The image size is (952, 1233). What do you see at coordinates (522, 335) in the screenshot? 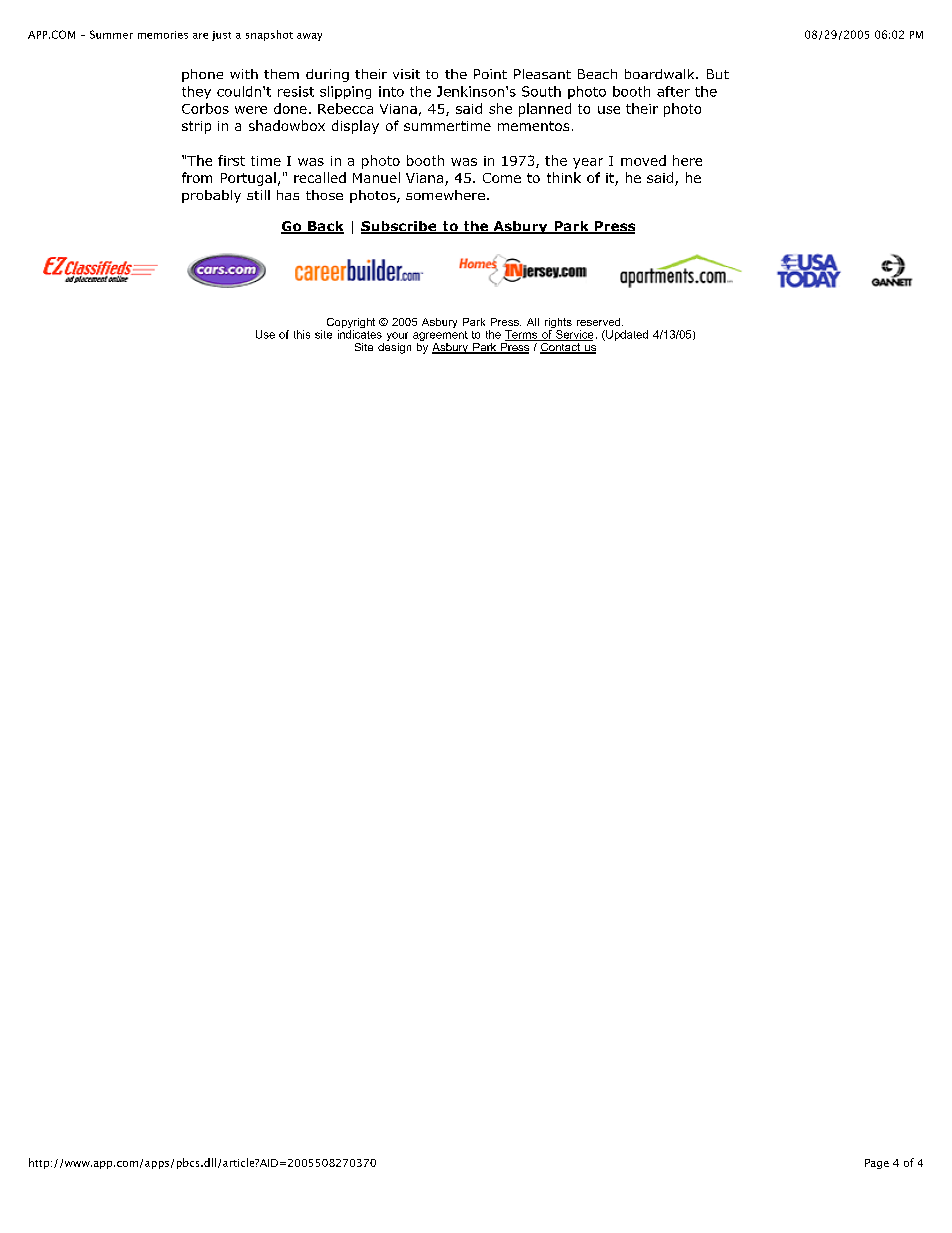
I see `Terms` at bounding box center [522, 335].
